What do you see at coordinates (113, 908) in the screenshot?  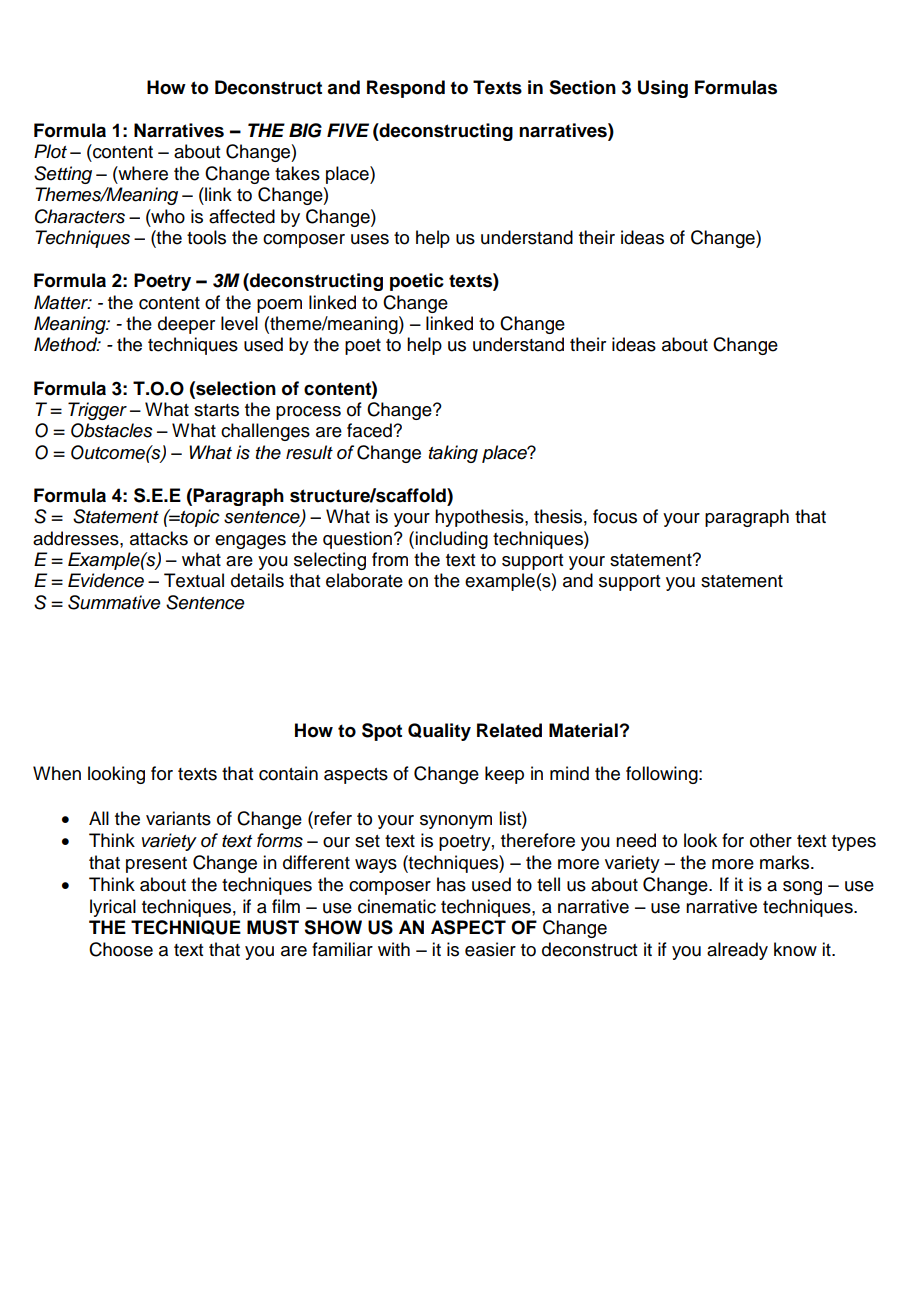 I see `lyrical` at bounding box center [113, 908].
